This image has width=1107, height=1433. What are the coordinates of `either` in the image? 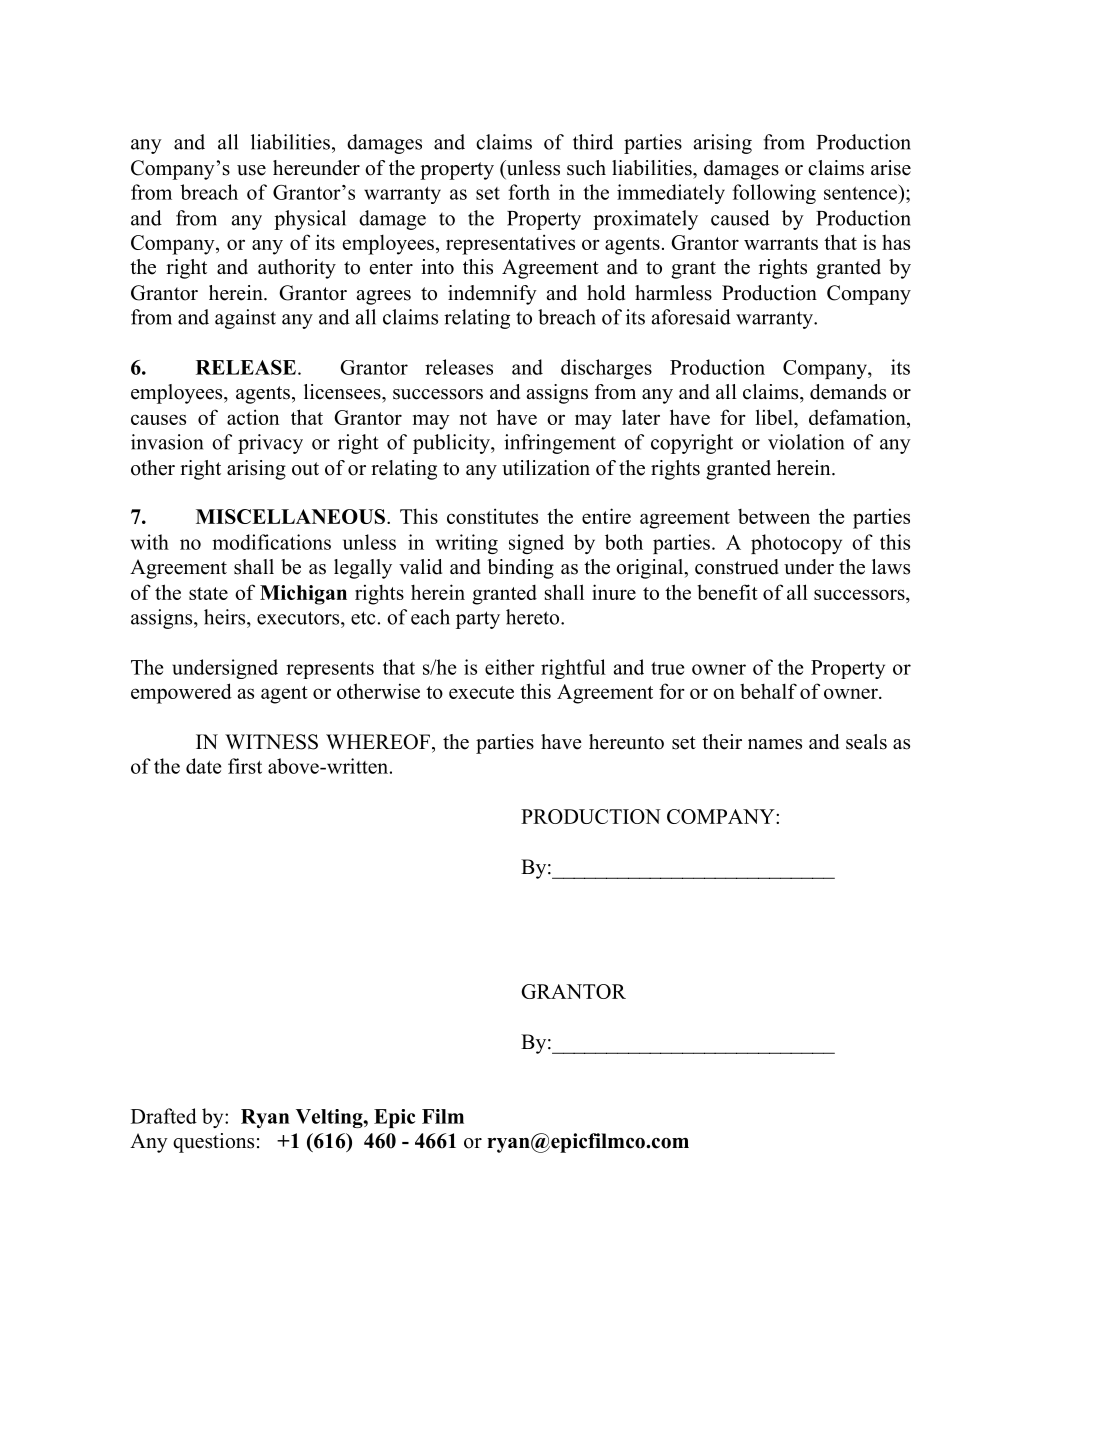 It's located at (510, 667).
